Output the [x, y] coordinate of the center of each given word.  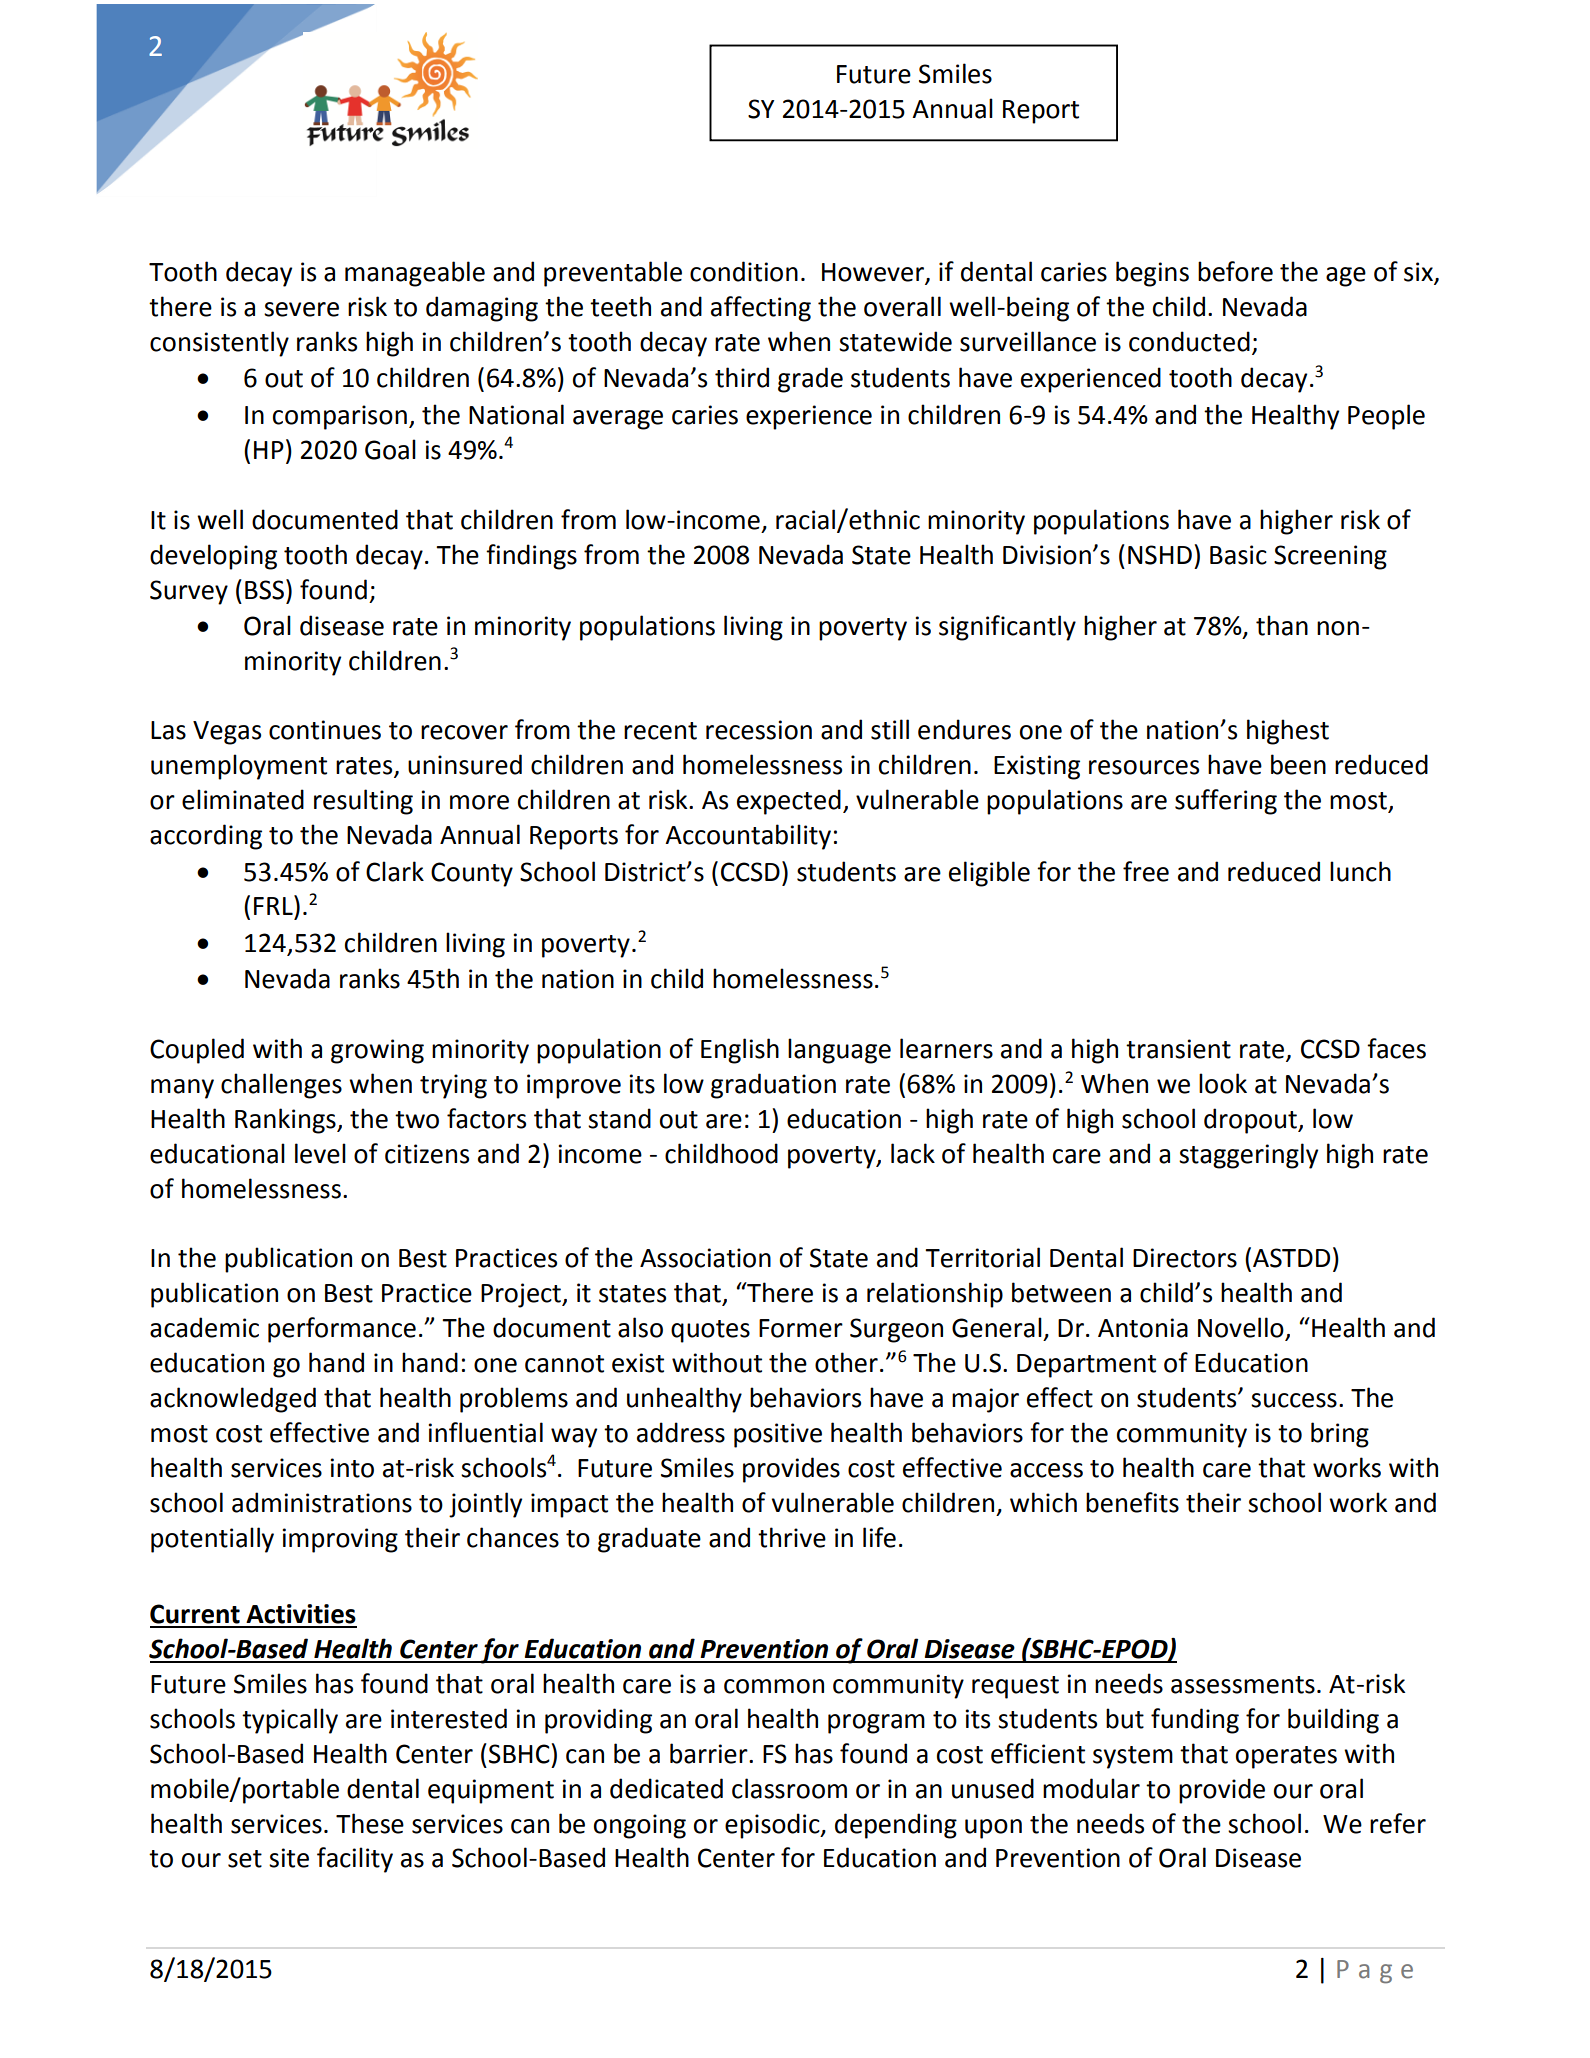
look [1223, 1083]
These [370, 1823]
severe [301, 309]
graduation [773, 1086]
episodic [773, 1826]
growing [377, 1051]
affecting [761, 309]
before [1235, 271]
